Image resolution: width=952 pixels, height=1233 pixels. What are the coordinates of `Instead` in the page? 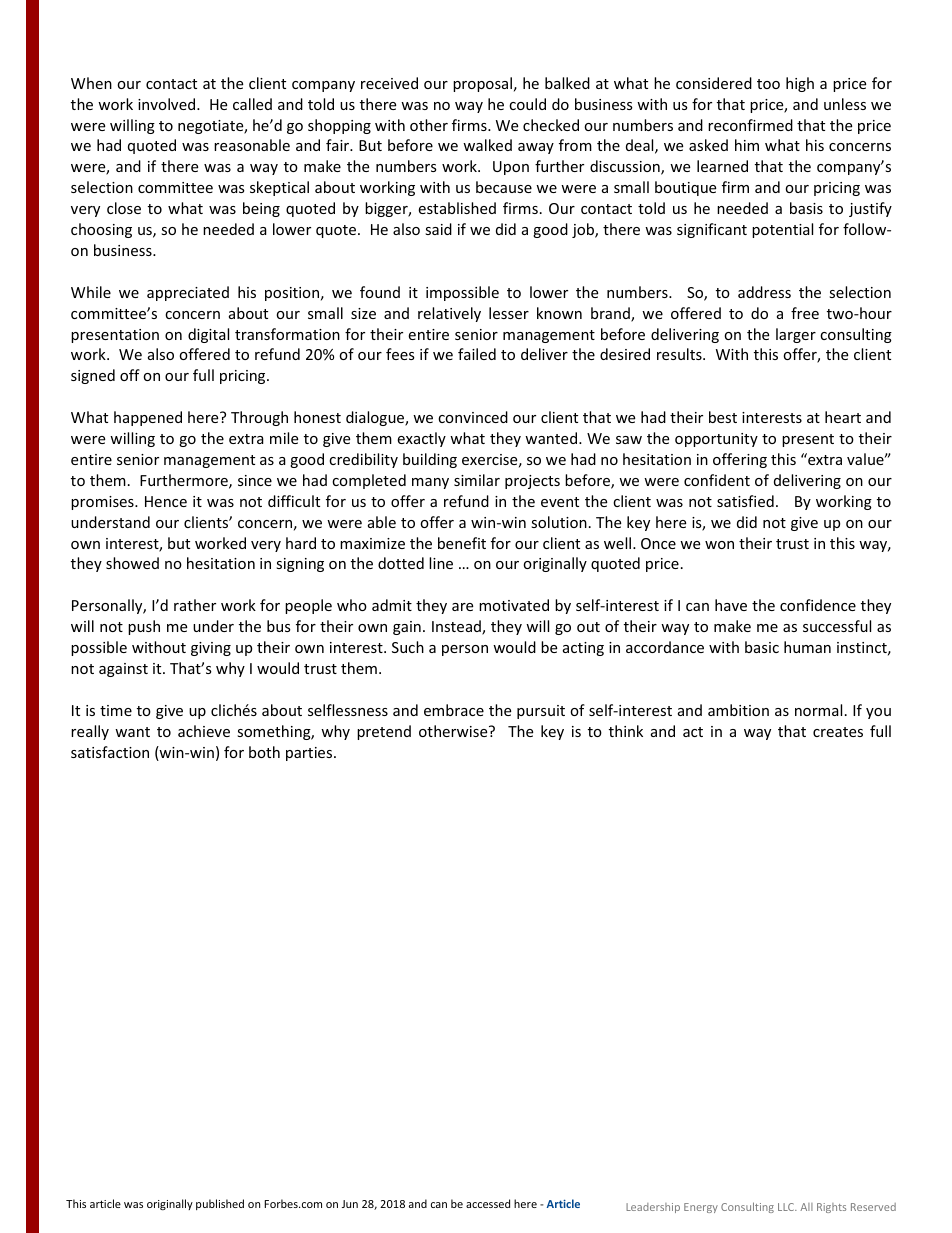 It's located at (457, 627).
